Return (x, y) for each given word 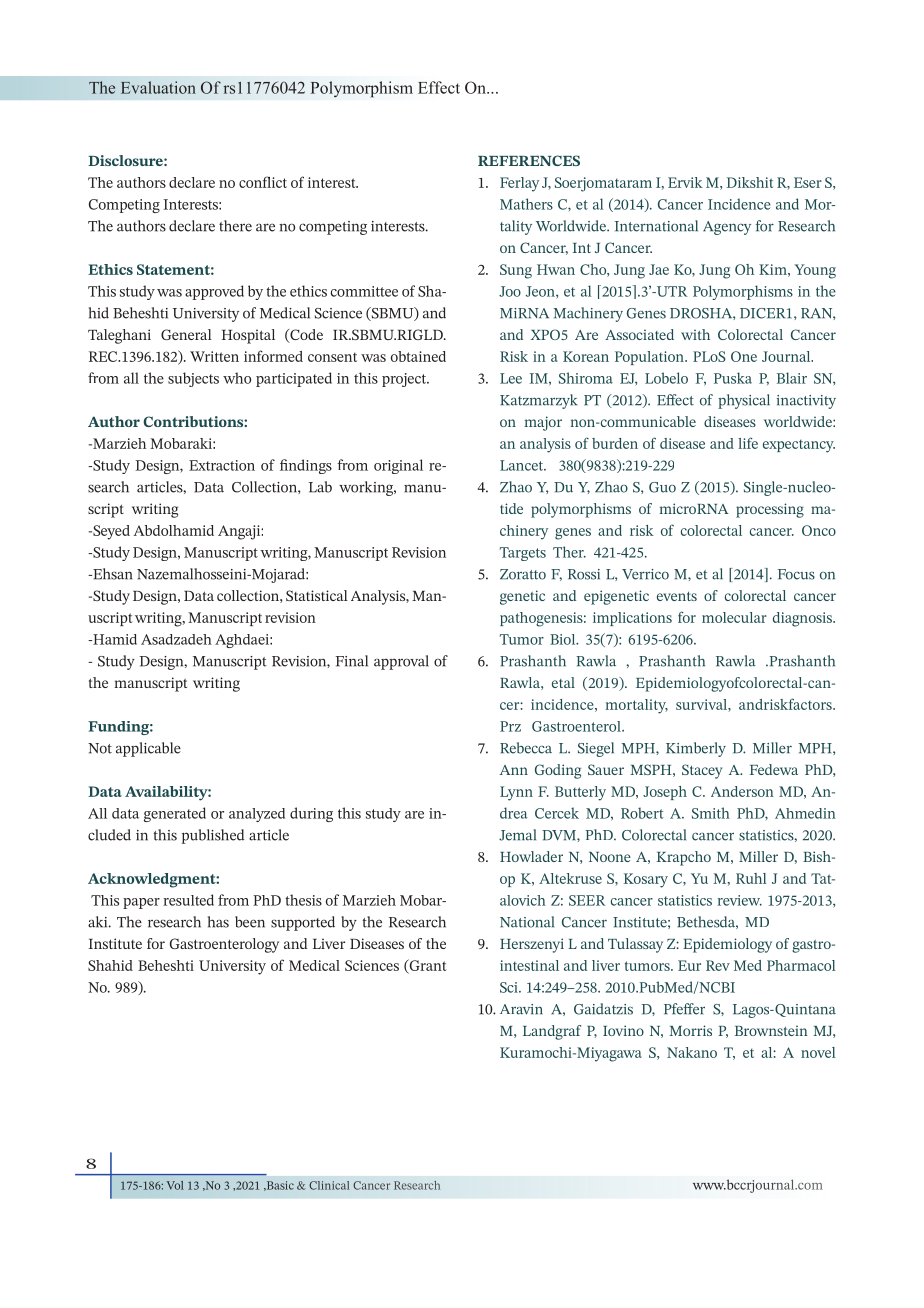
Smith (711, 813)
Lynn (516, 793)
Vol (175, 1185)
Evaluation (158, 87)
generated (175, 814)
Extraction (222, 465)
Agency (727, 228)
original (398, 466)
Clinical (329, 1185)
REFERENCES (529, 160)
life (748, 443)
